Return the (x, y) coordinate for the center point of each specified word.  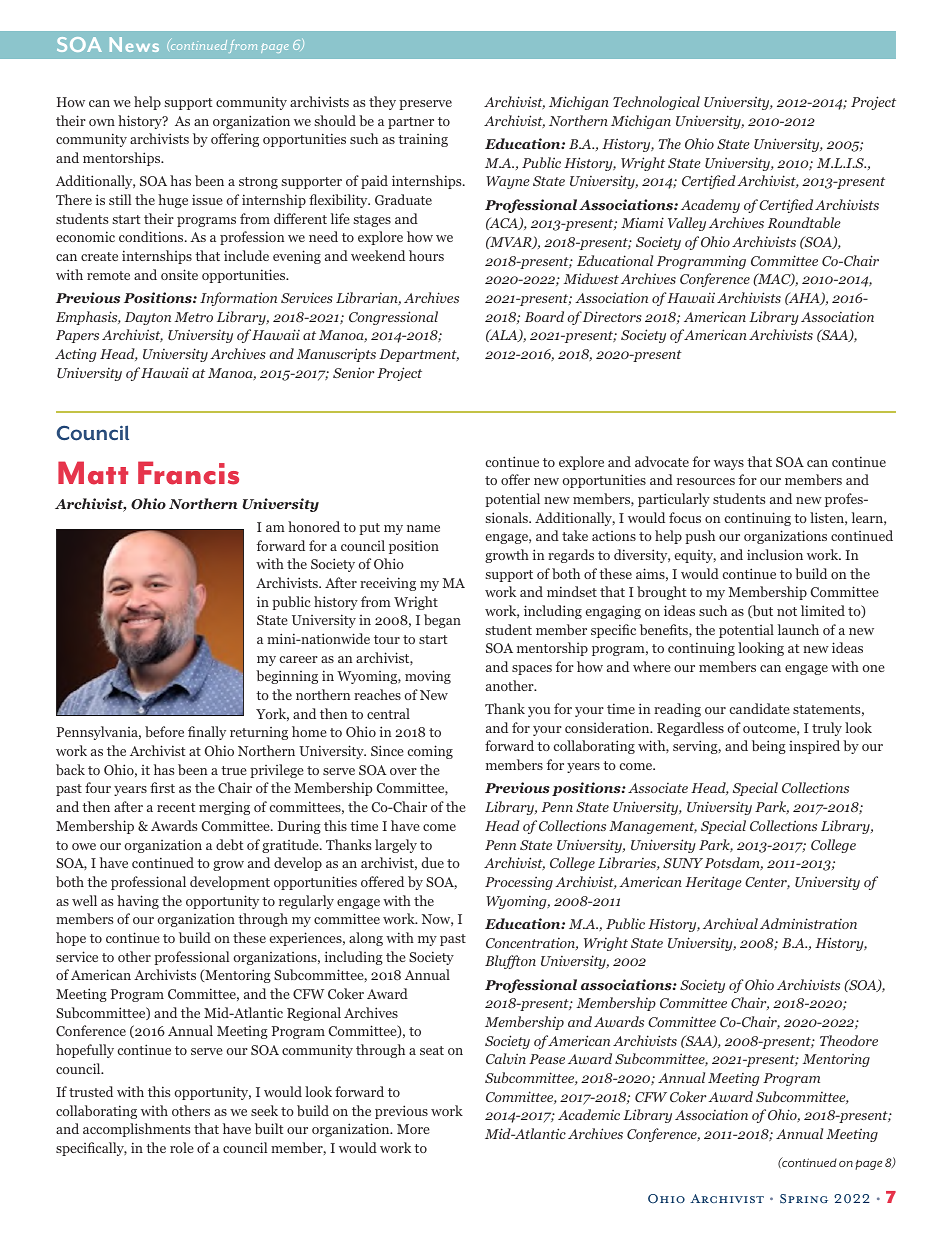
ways (729, 465)
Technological (656, 103)
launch (798, 629)
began (442, 621)
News (134, 44)
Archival (730, 923)
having (138, 902)
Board (544, 316)
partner (411, 123)
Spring (804, 1199)
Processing (519, 883)
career (299, 659)
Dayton (148, 318)
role (182, 1147)
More (413, 1129)
